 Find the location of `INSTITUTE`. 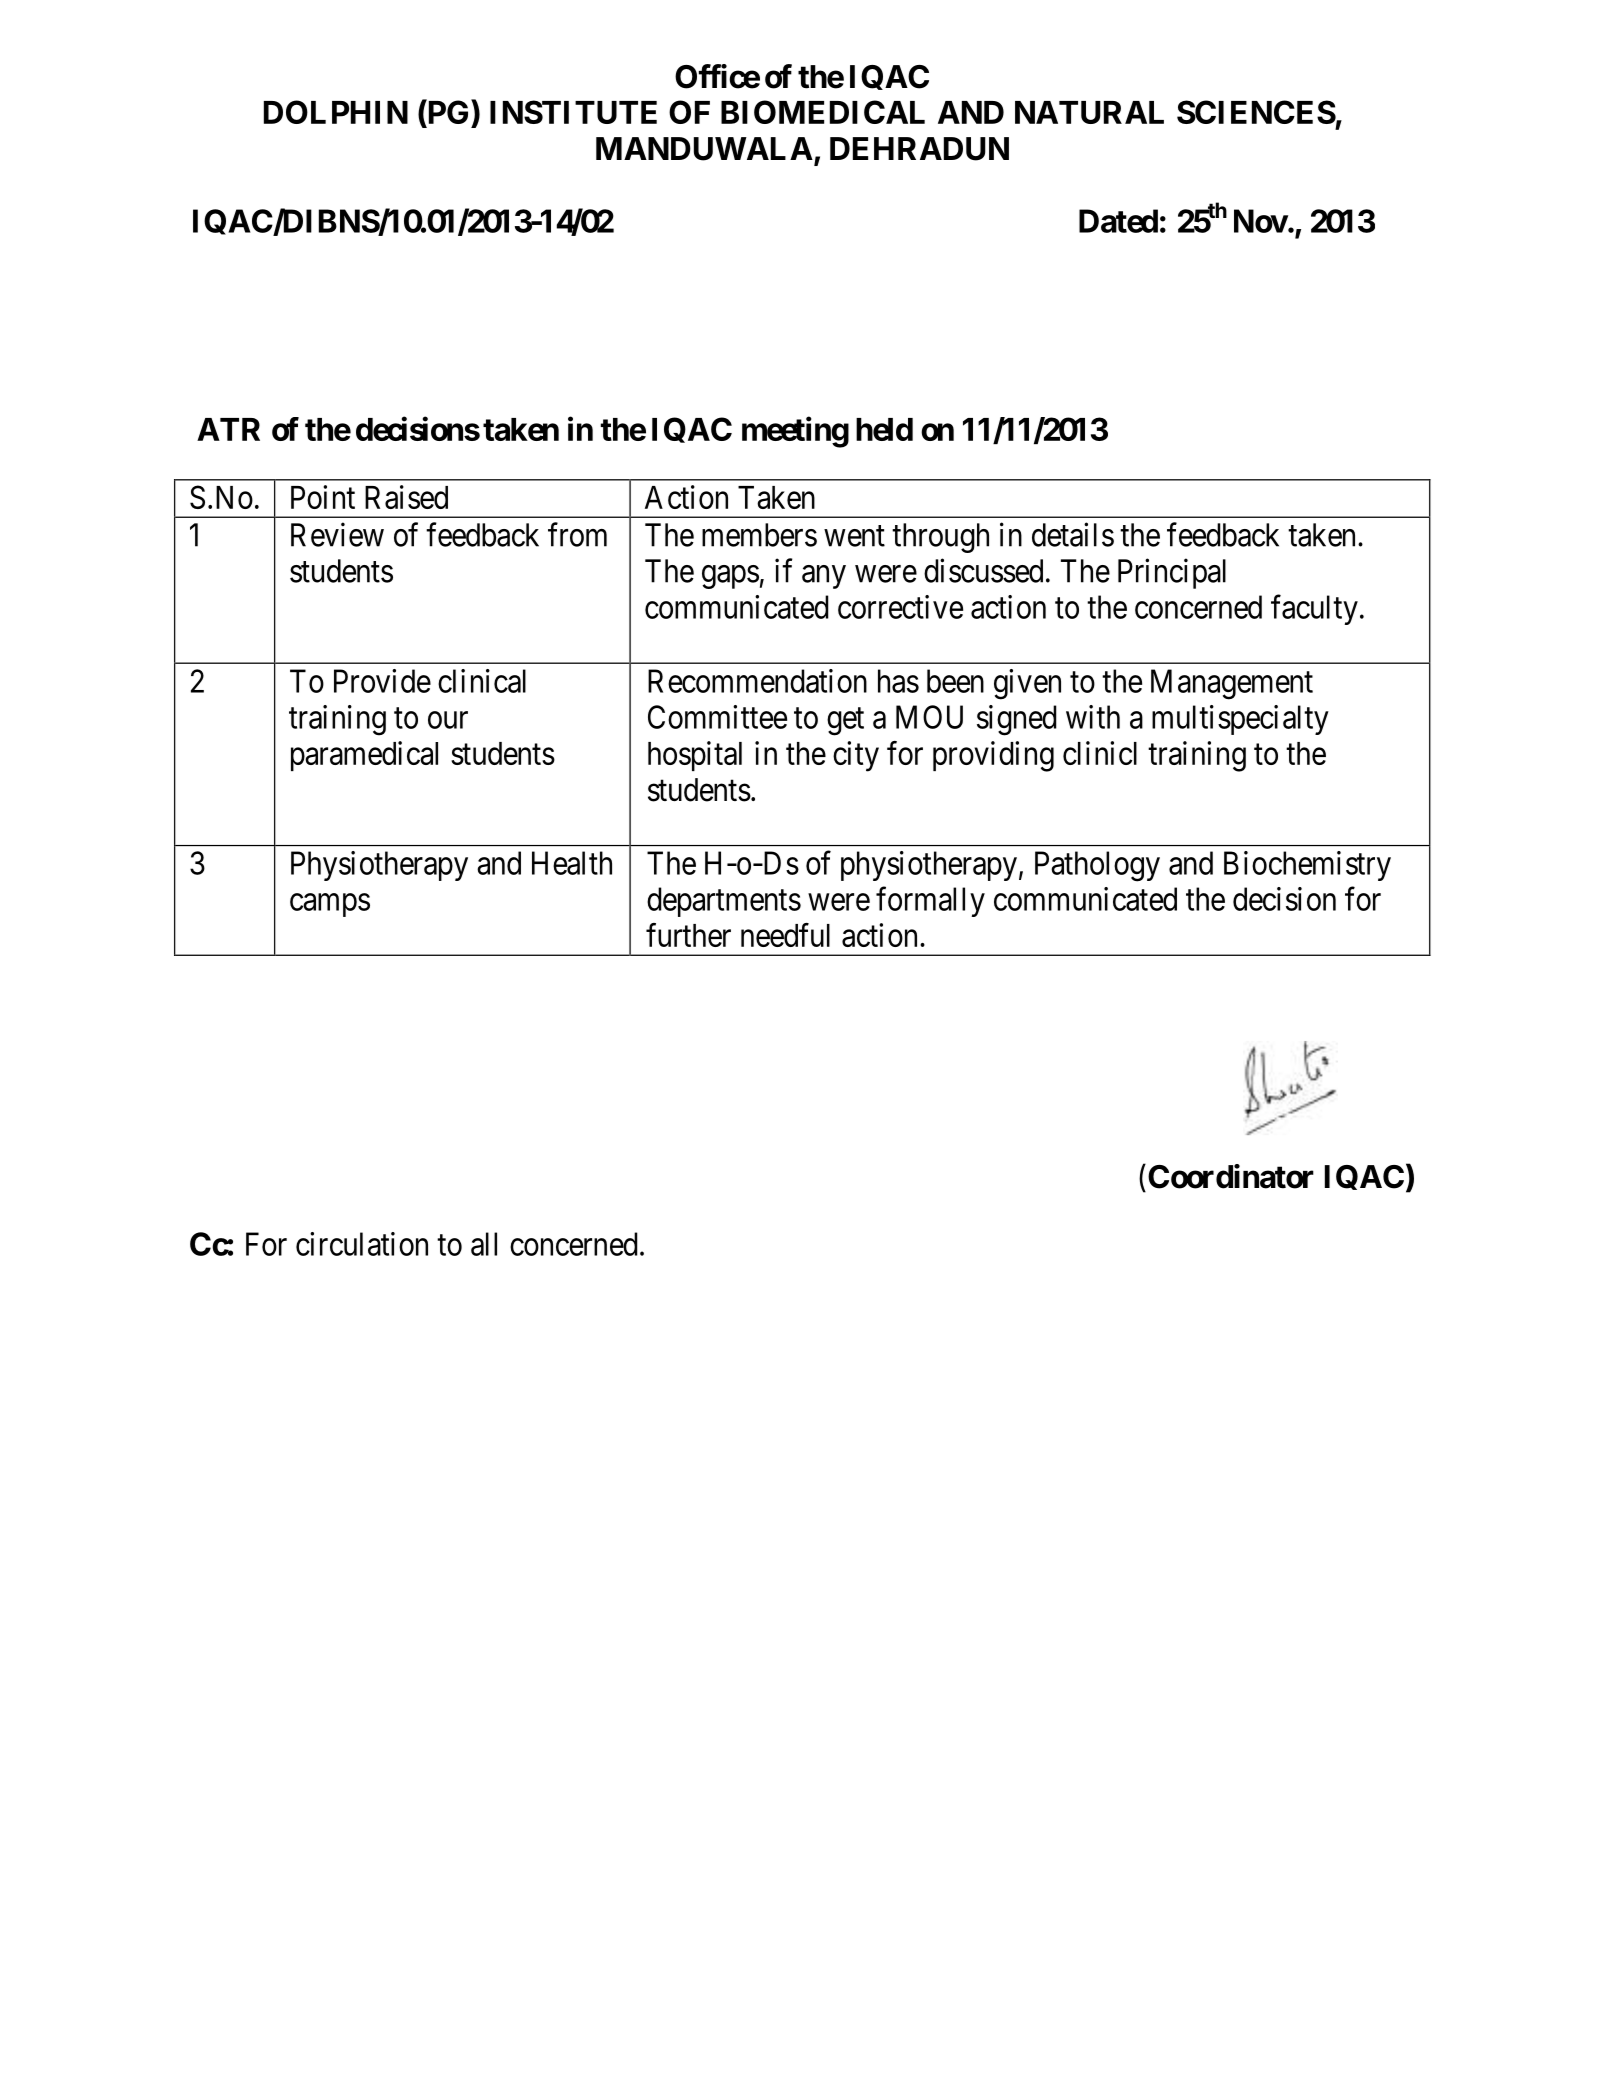

INSTITUTE is located at coordinates (573, 112).
